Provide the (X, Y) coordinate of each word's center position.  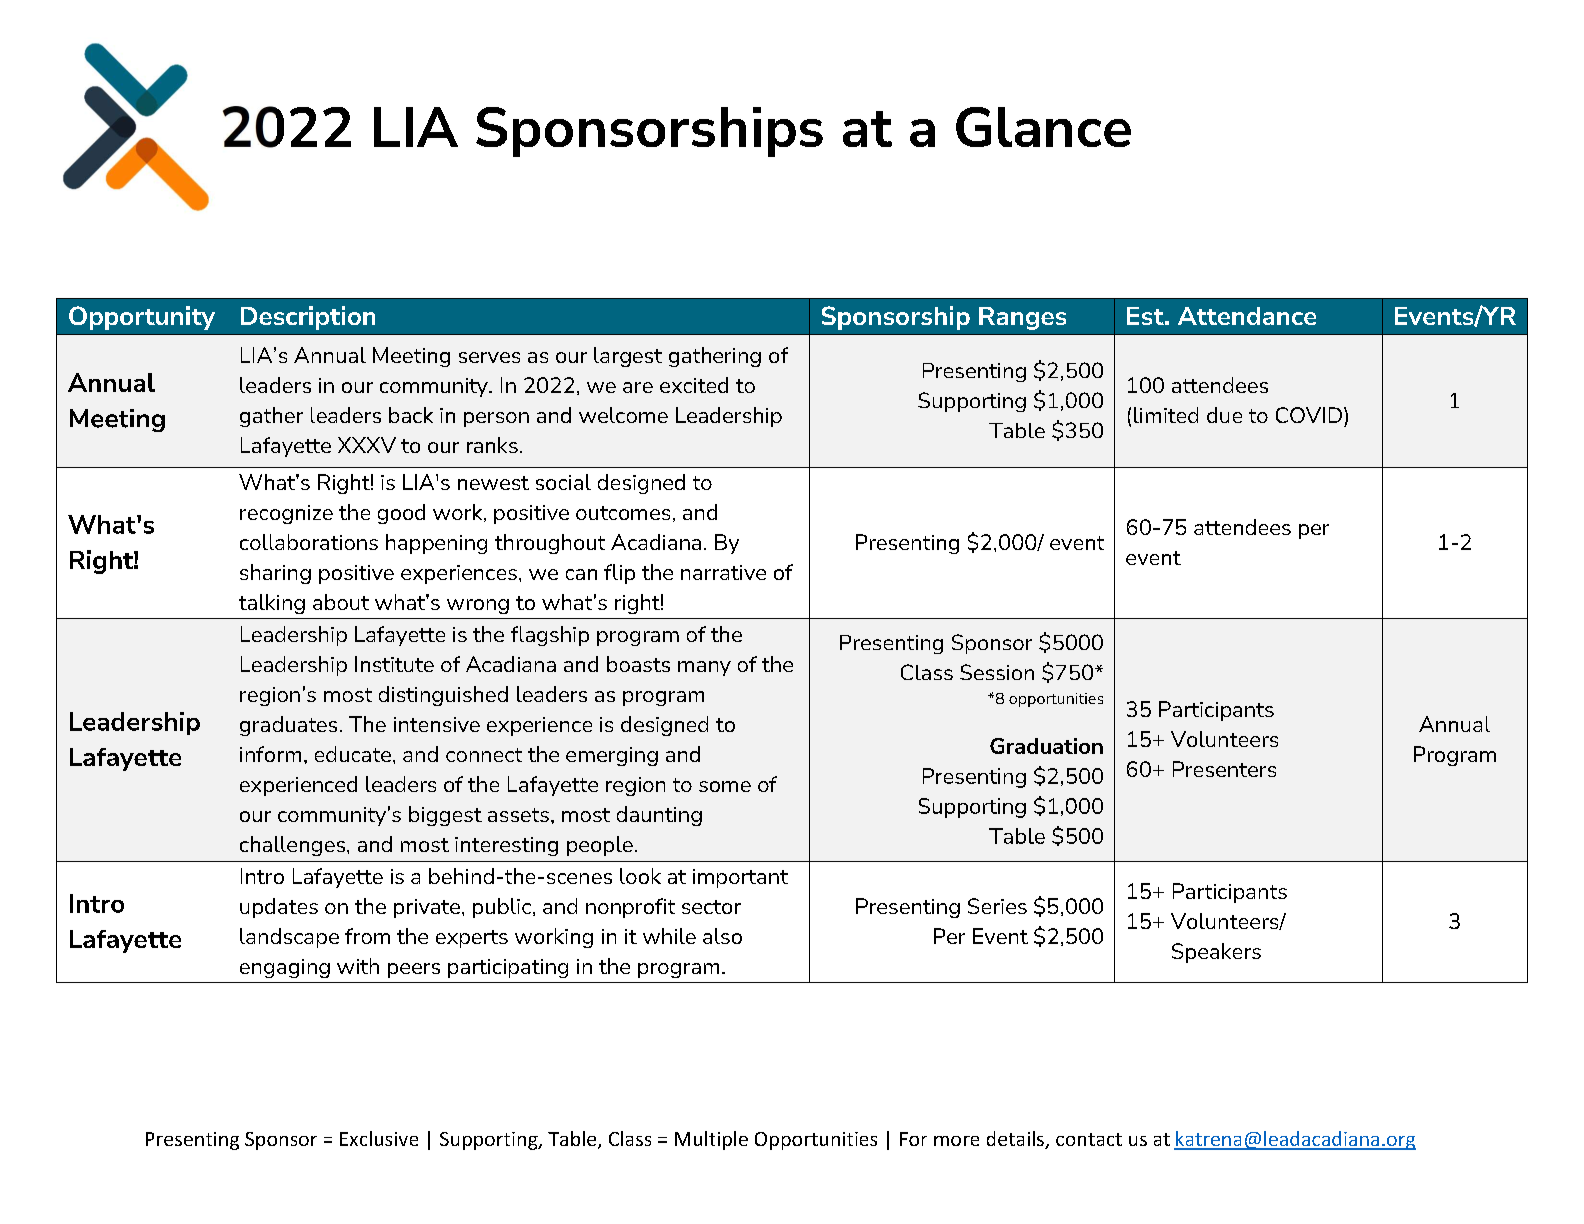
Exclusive (379, 1138)
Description (308, 318)
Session (997, 672)
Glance (1043, 127)
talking (272, 604)
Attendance (1247, 316)
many (704, 668)
